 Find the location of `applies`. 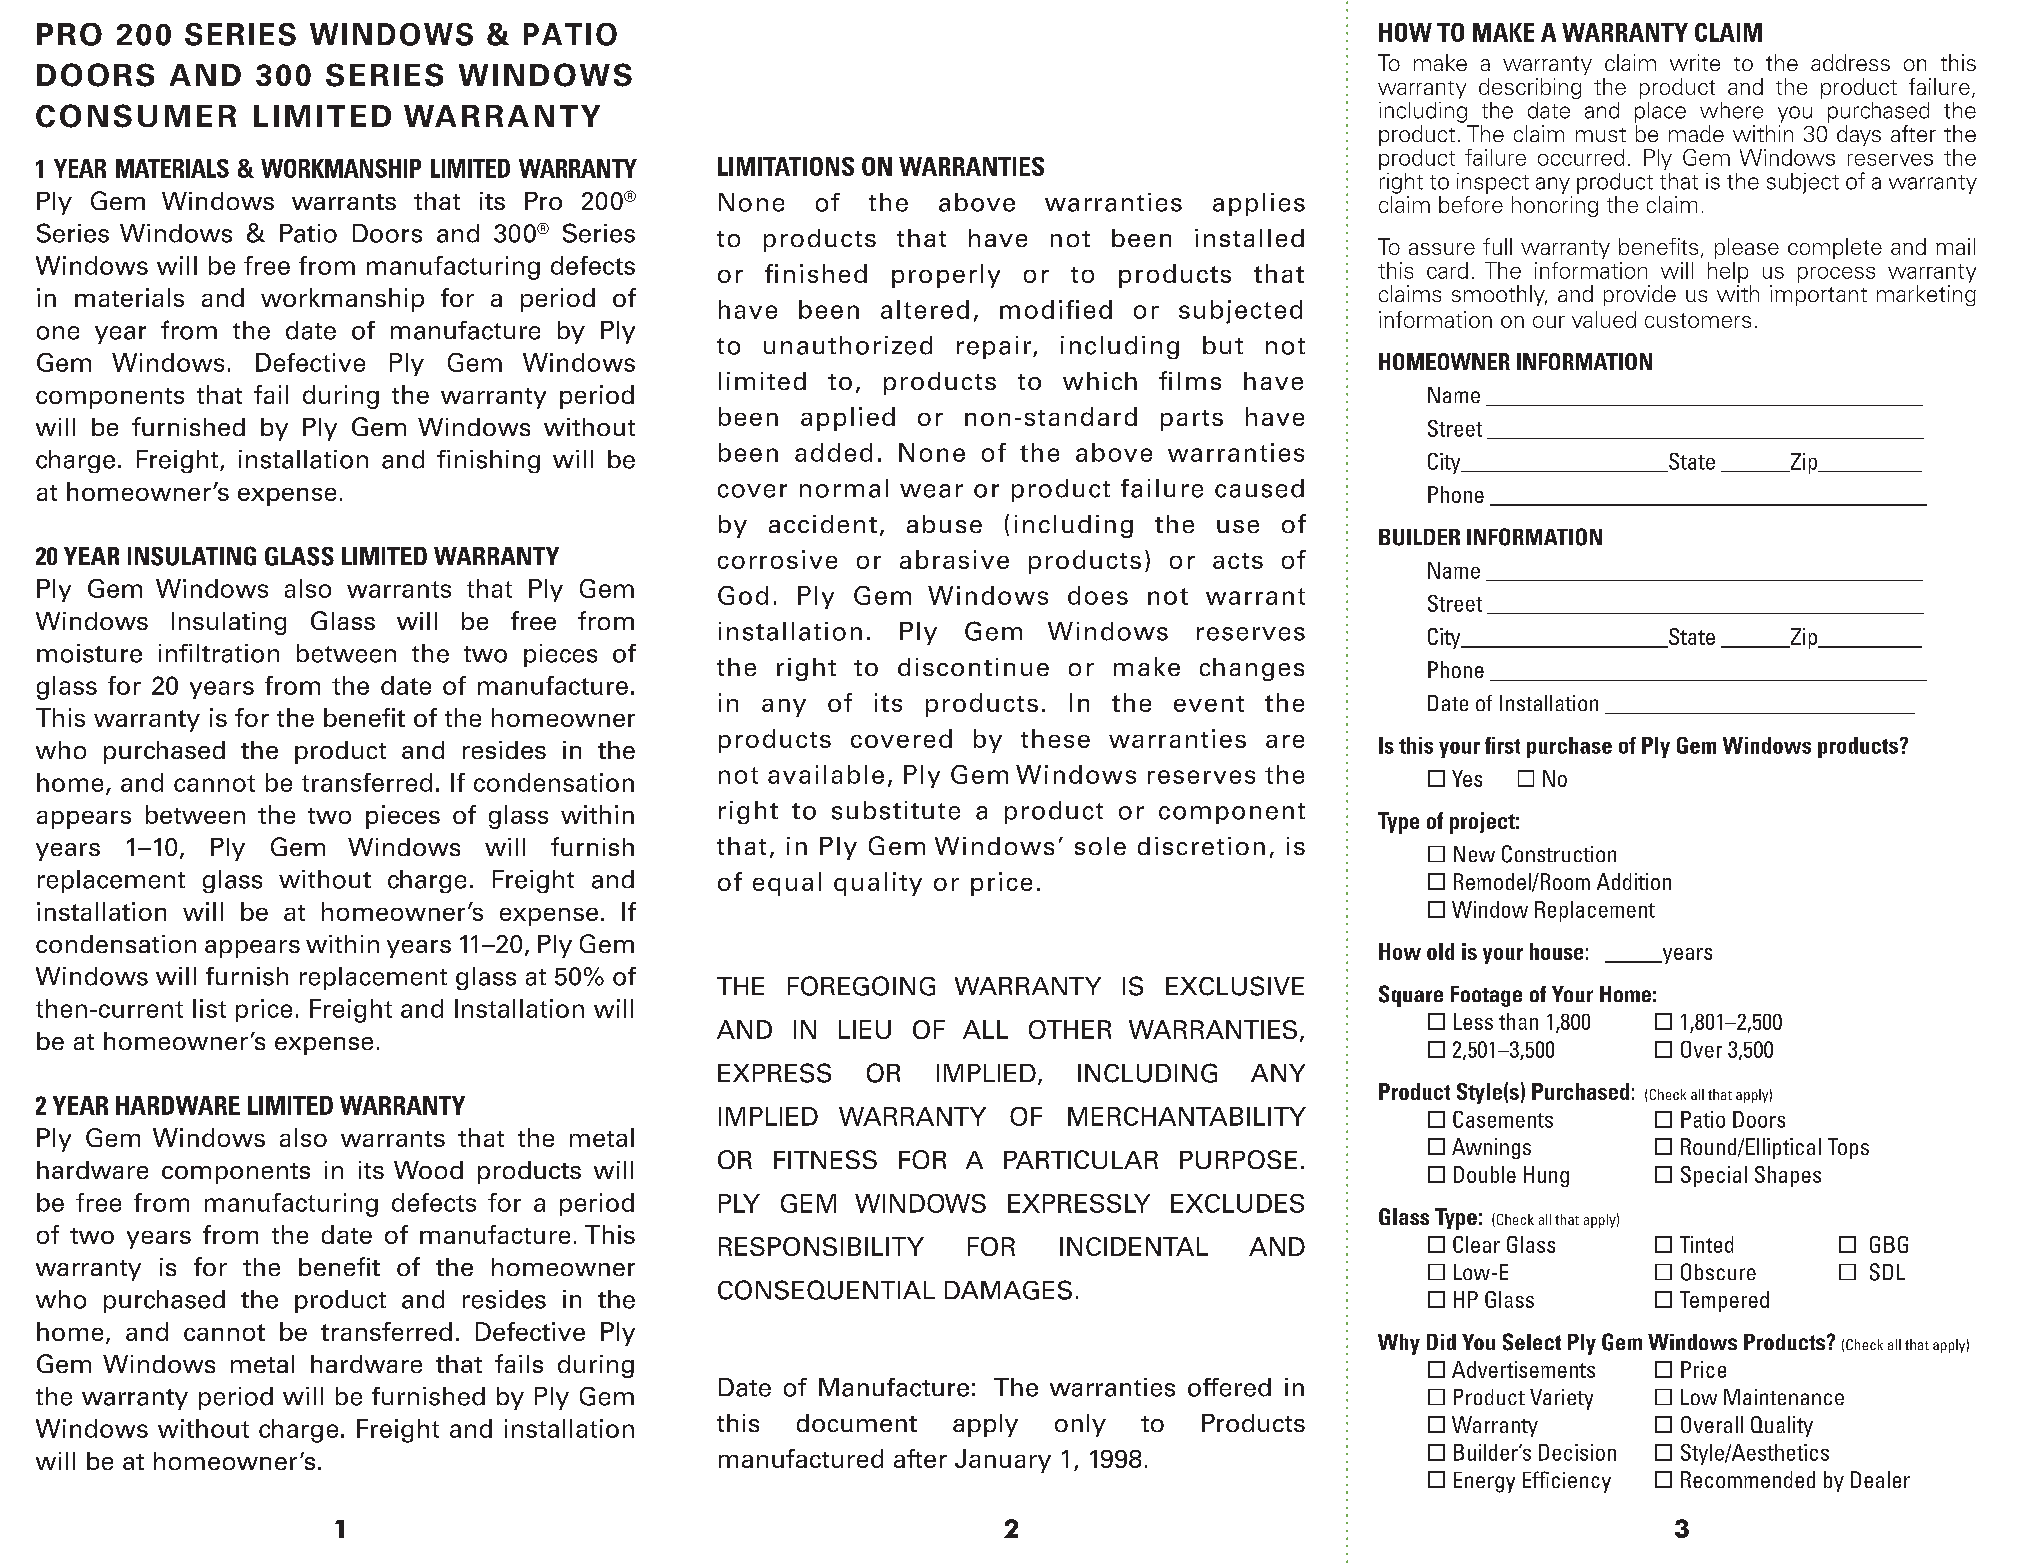

applies is located at coordinates (1259, 204).
